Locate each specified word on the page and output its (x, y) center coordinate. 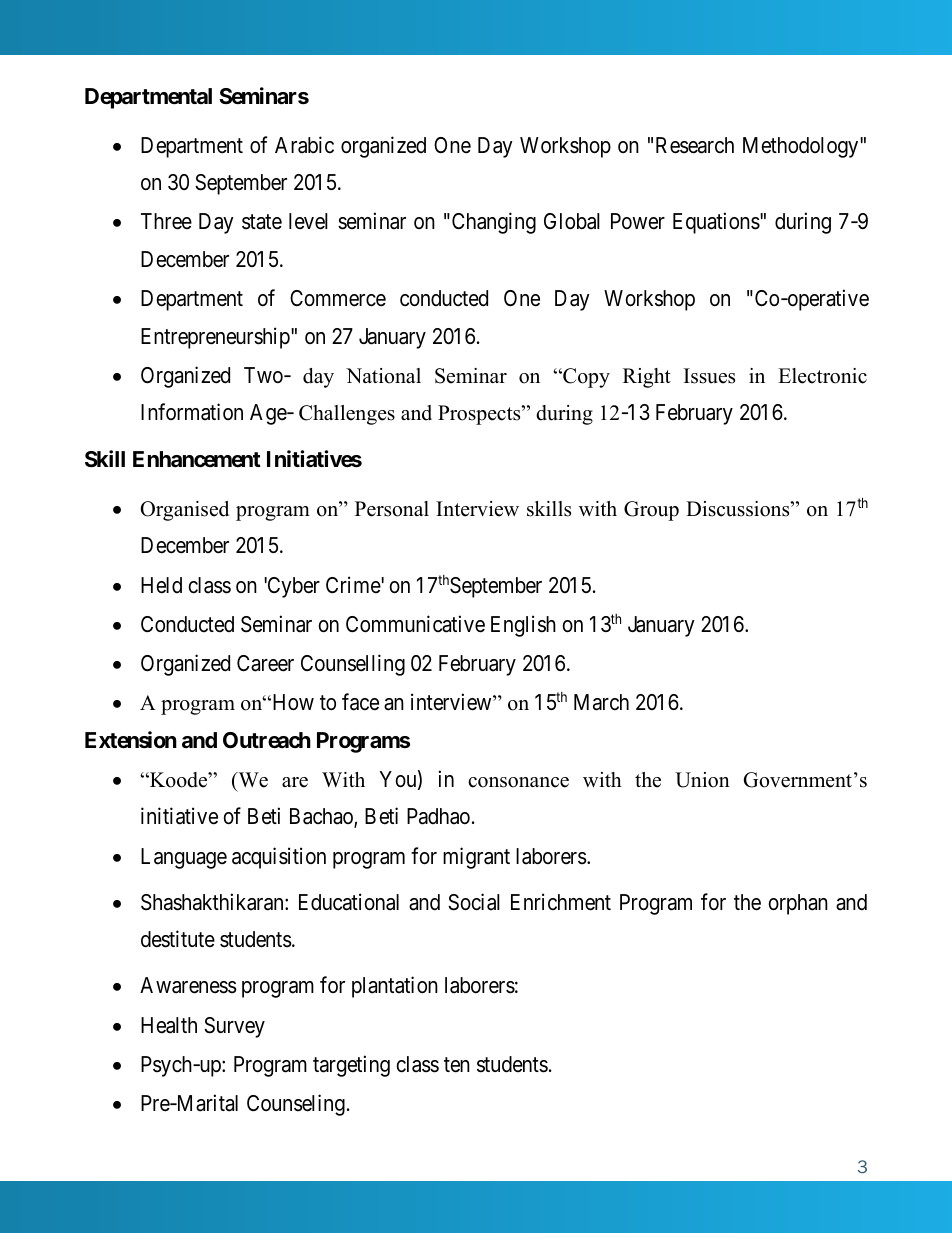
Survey (234, 1027)
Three (166, 221)
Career (265, 663)
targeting (351, 1066)
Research (695, 145)
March (601, 702)
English (523, 626)
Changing (492, 223)
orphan (798, 904)
